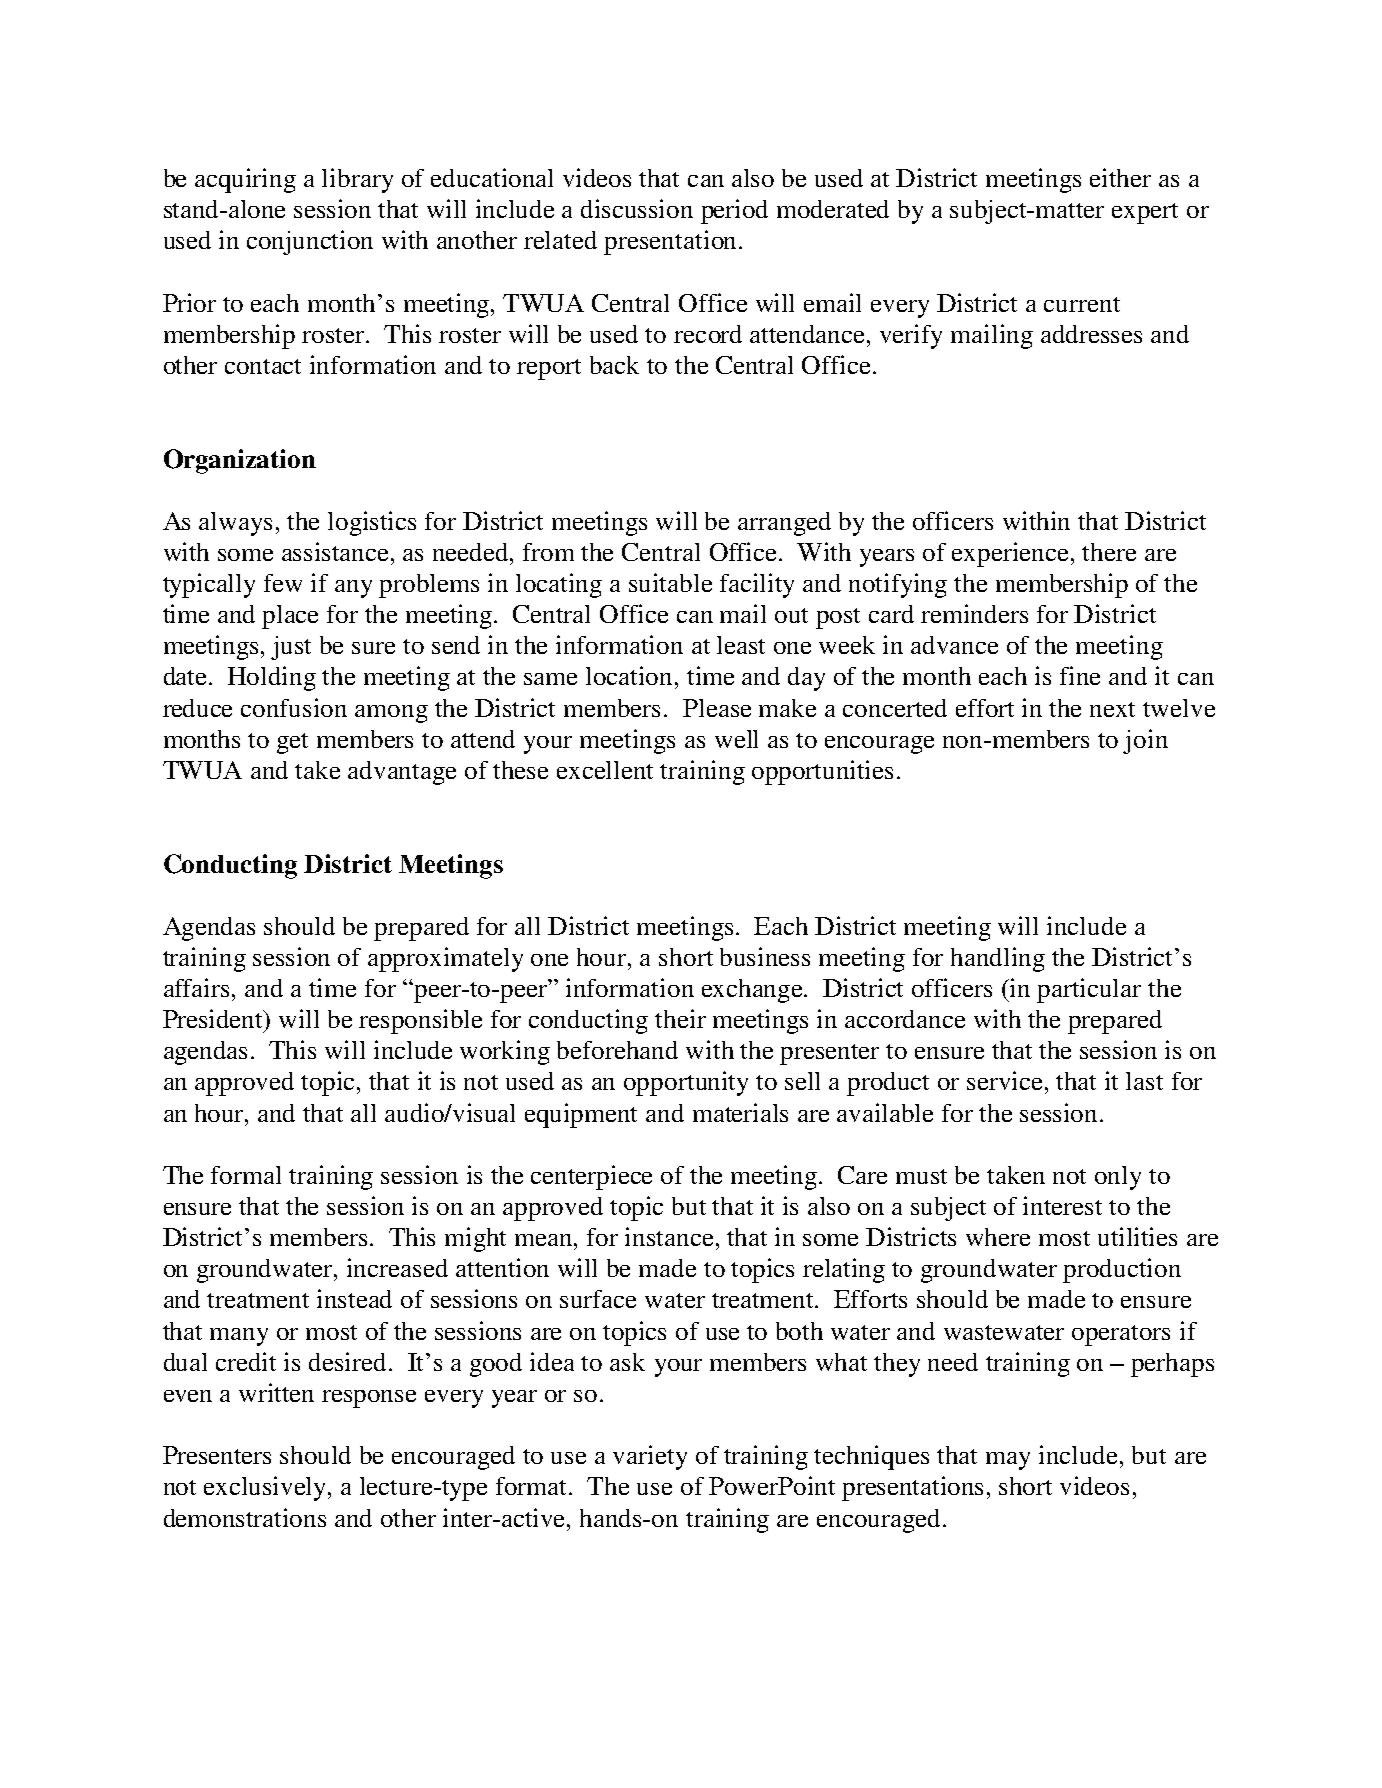 The image size is (1382, 1788). I want to click on discussion, so click(637, 208).
